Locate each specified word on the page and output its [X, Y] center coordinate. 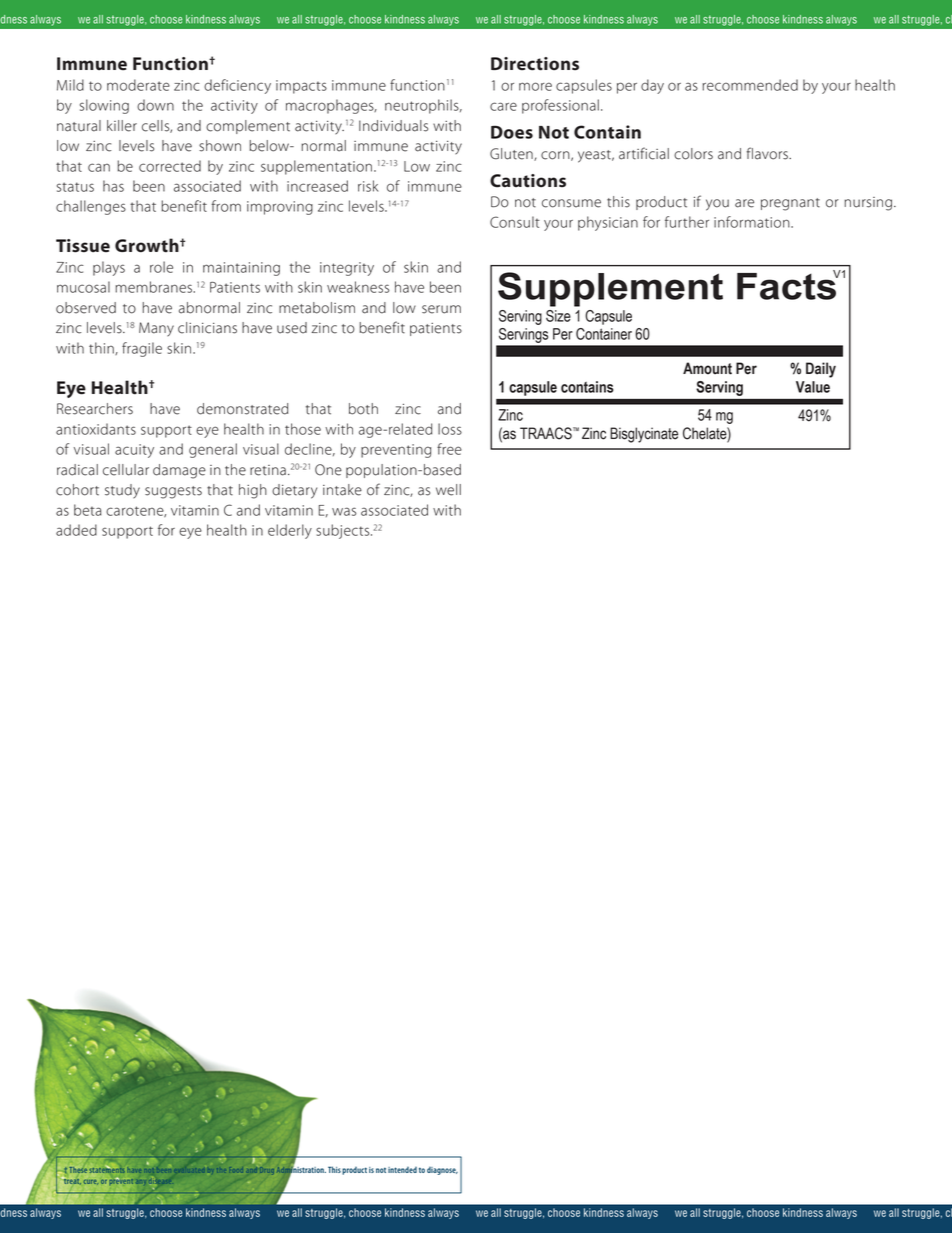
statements [107, 1169]
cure [91, 1182]
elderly [290, 531]
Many [156, 329]
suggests [173, 492]
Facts [787, 285]
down [155, 105]
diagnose [442, 1171]
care [503, 106]
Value [813, 387]
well [448, 490]
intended [402, 1170]
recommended [750, 85]
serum [441, 309]
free [449, 449]
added [76, 530]
